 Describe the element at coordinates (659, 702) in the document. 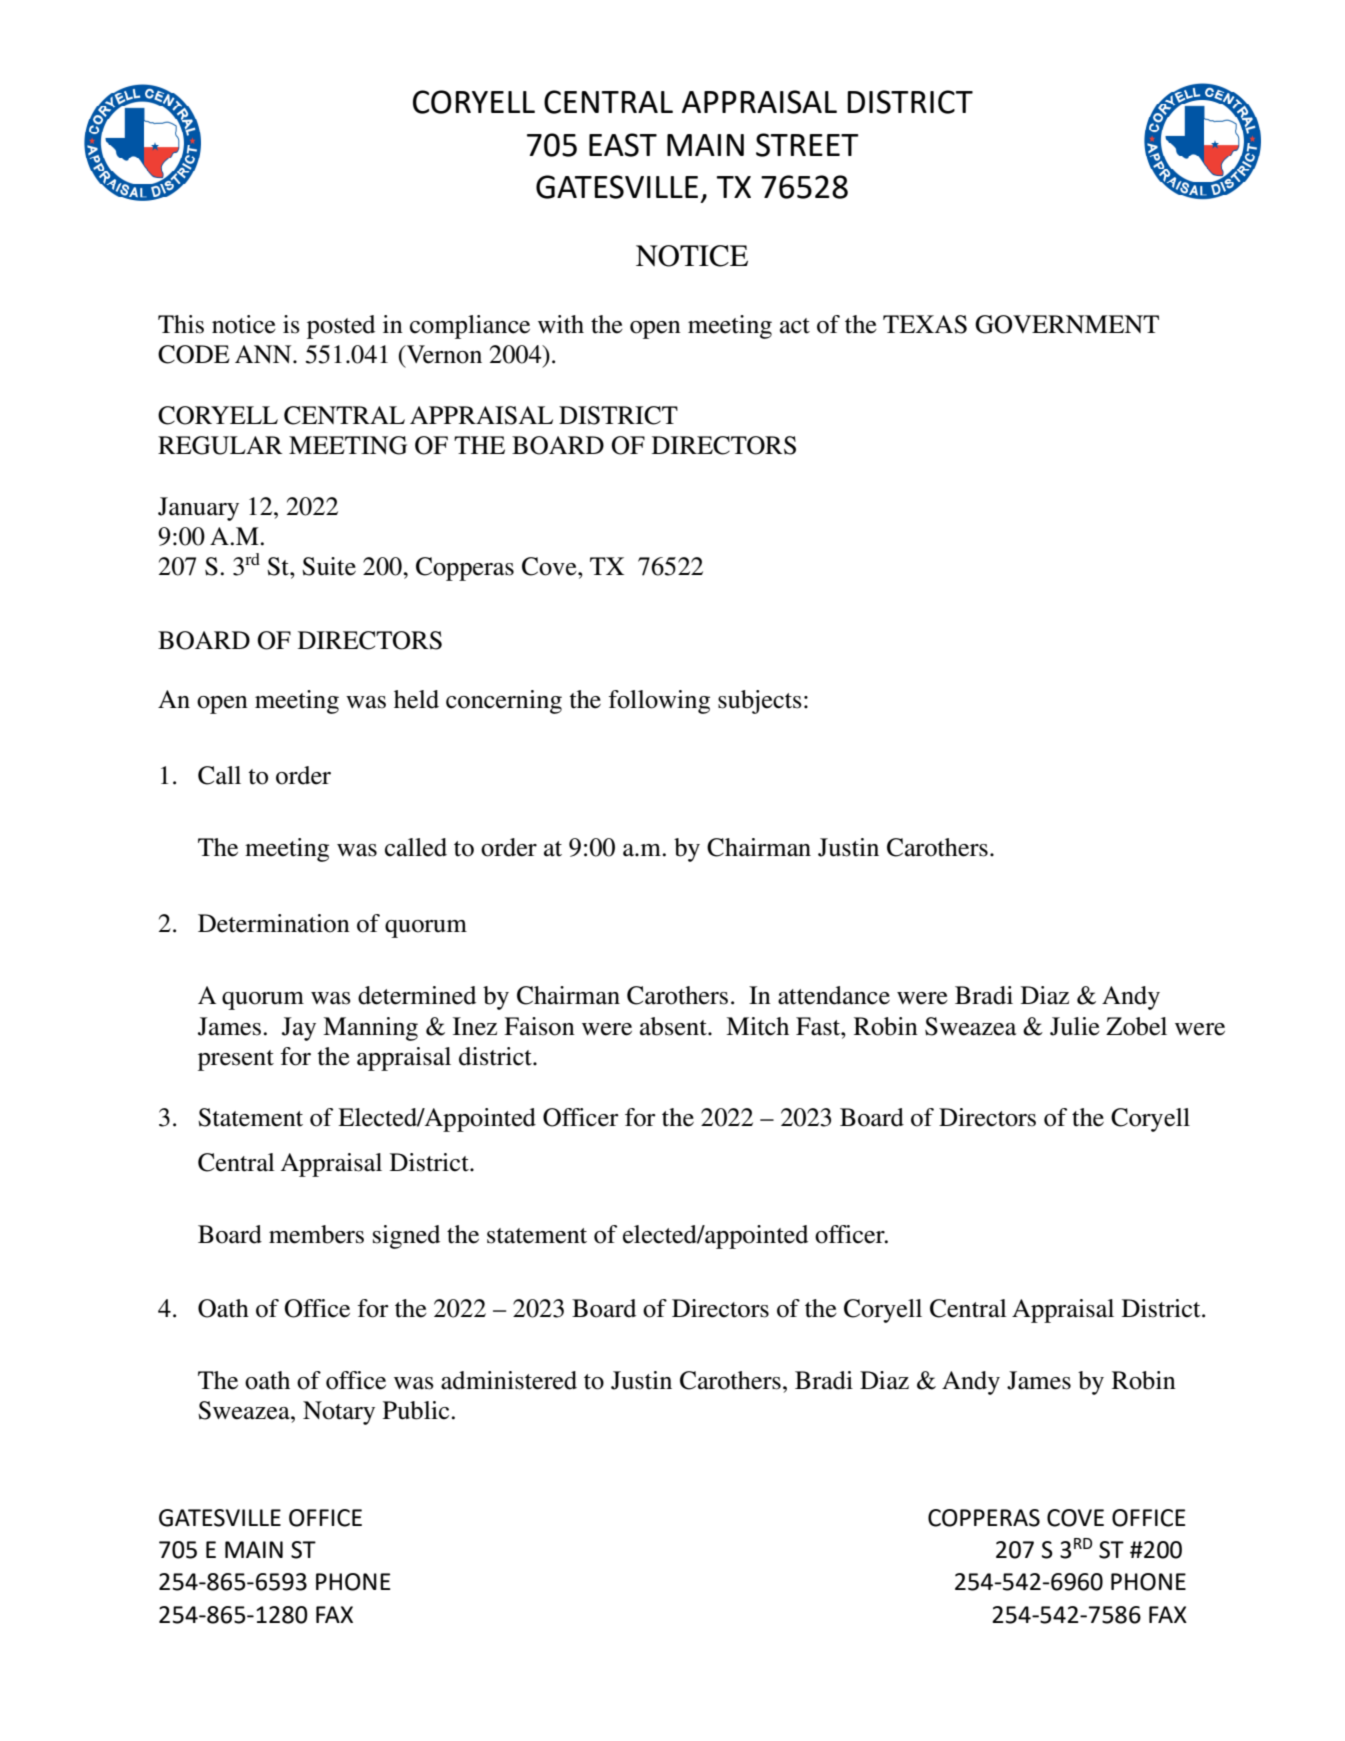

I see `following` at that location.
